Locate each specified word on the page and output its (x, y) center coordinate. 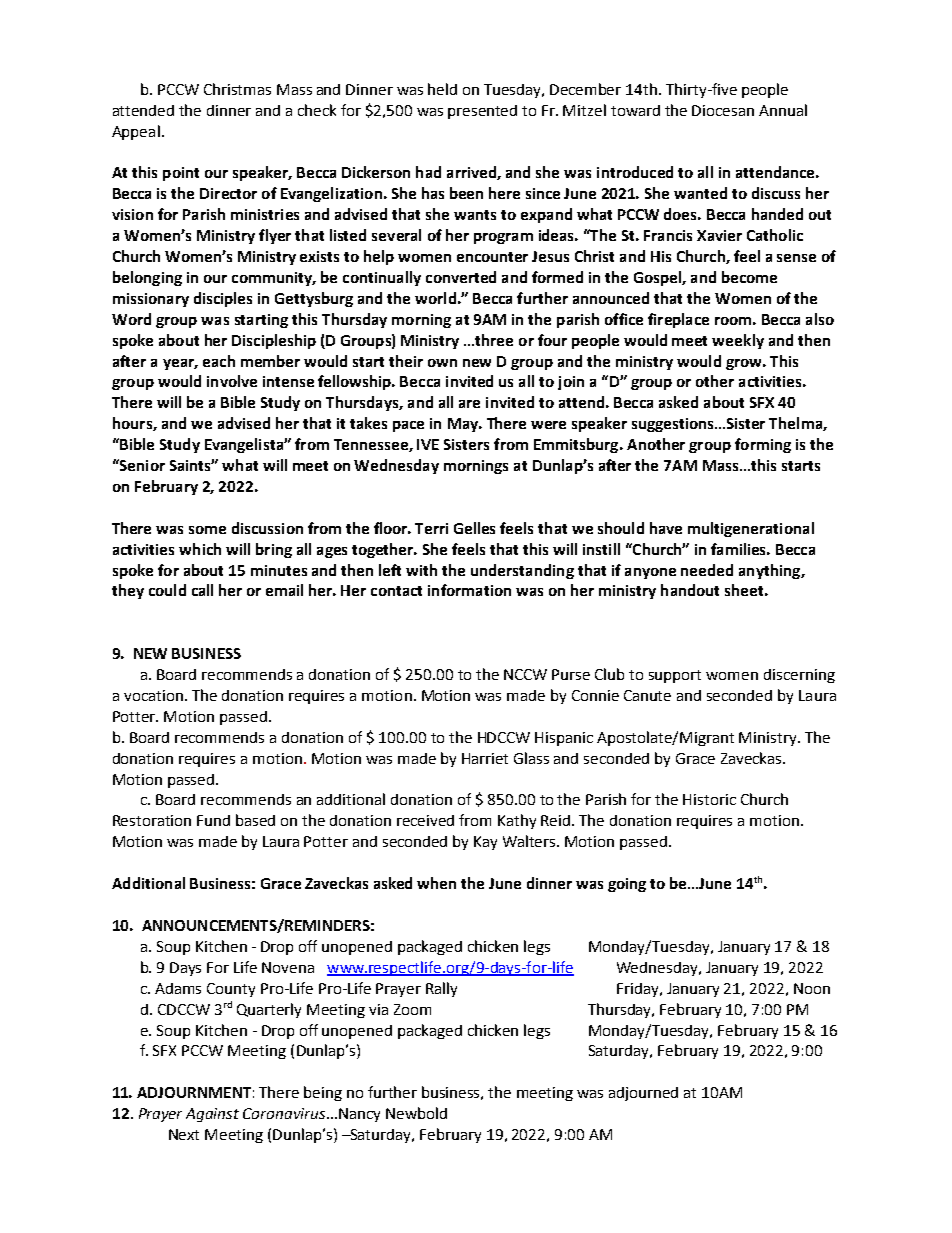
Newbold (416, 1113)
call (202, 590)
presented (482, 112)
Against (212, 1115)
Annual (783, 110)
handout (690, 590)
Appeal (136, 132)
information (469, 590)
